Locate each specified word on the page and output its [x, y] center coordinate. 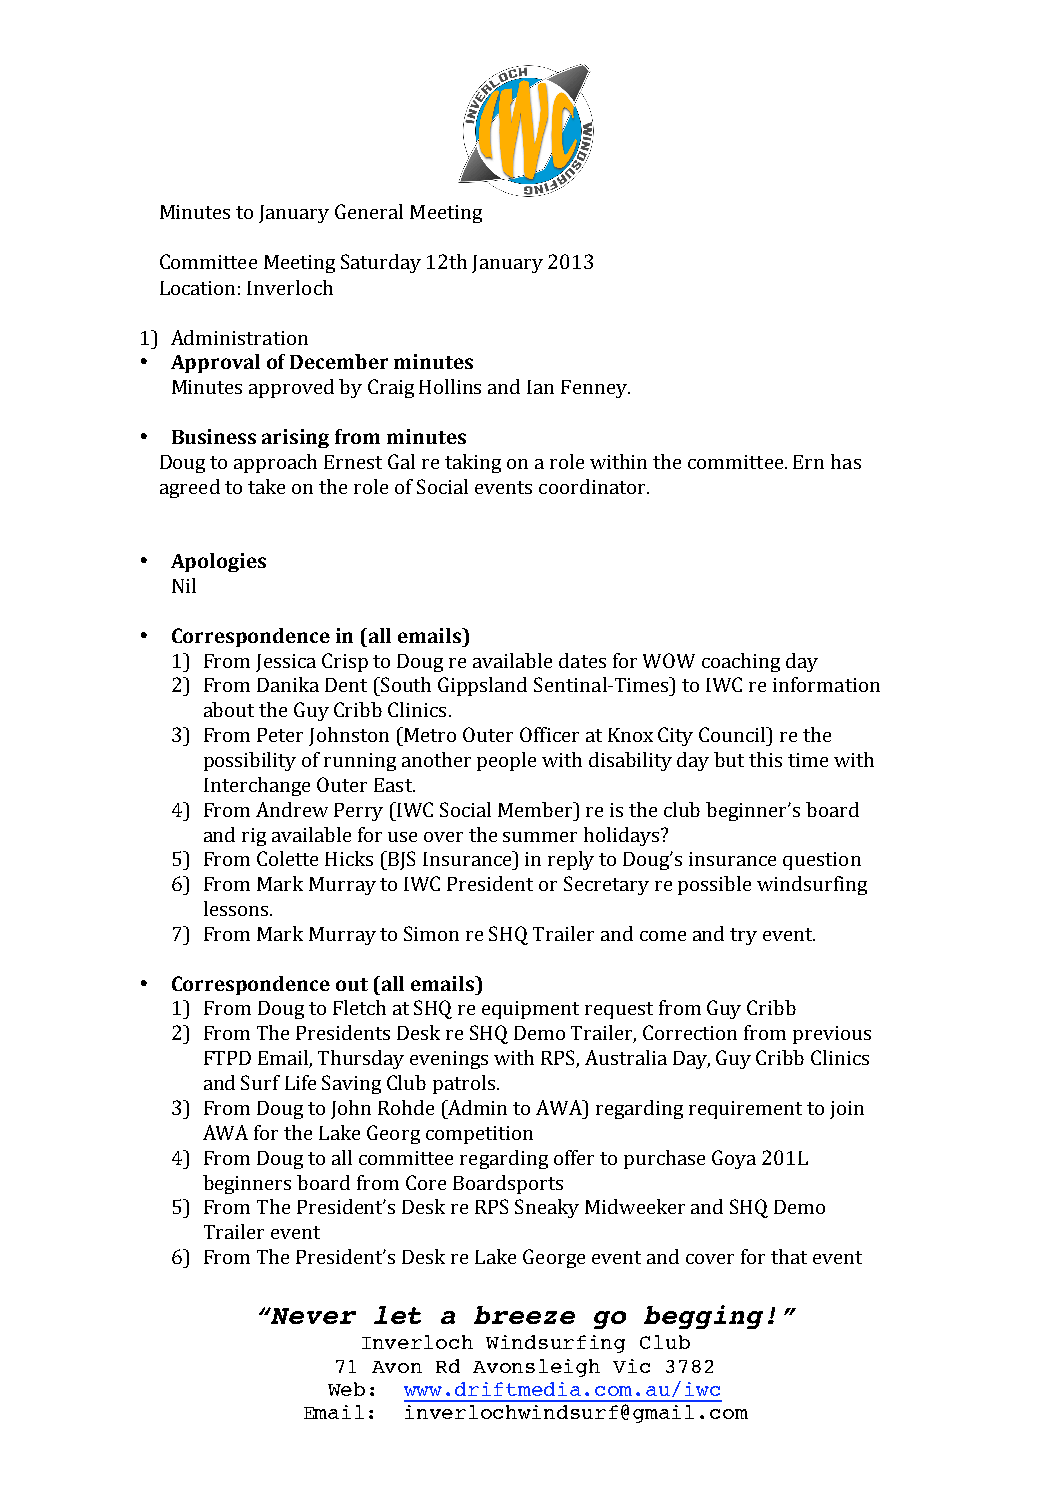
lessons [237, 908]
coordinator [593, 486]
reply [571, 860]
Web [346, 1389]
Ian [540, 387]
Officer [549, 734]
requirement [745, 1110]
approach [275, 463]
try [743, 936]
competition [479, 1135]
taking [473, 463]
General [369, 211]
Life [300, 1082]
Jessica [286, 663]
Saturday [381, 263]
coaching [741, 662]
